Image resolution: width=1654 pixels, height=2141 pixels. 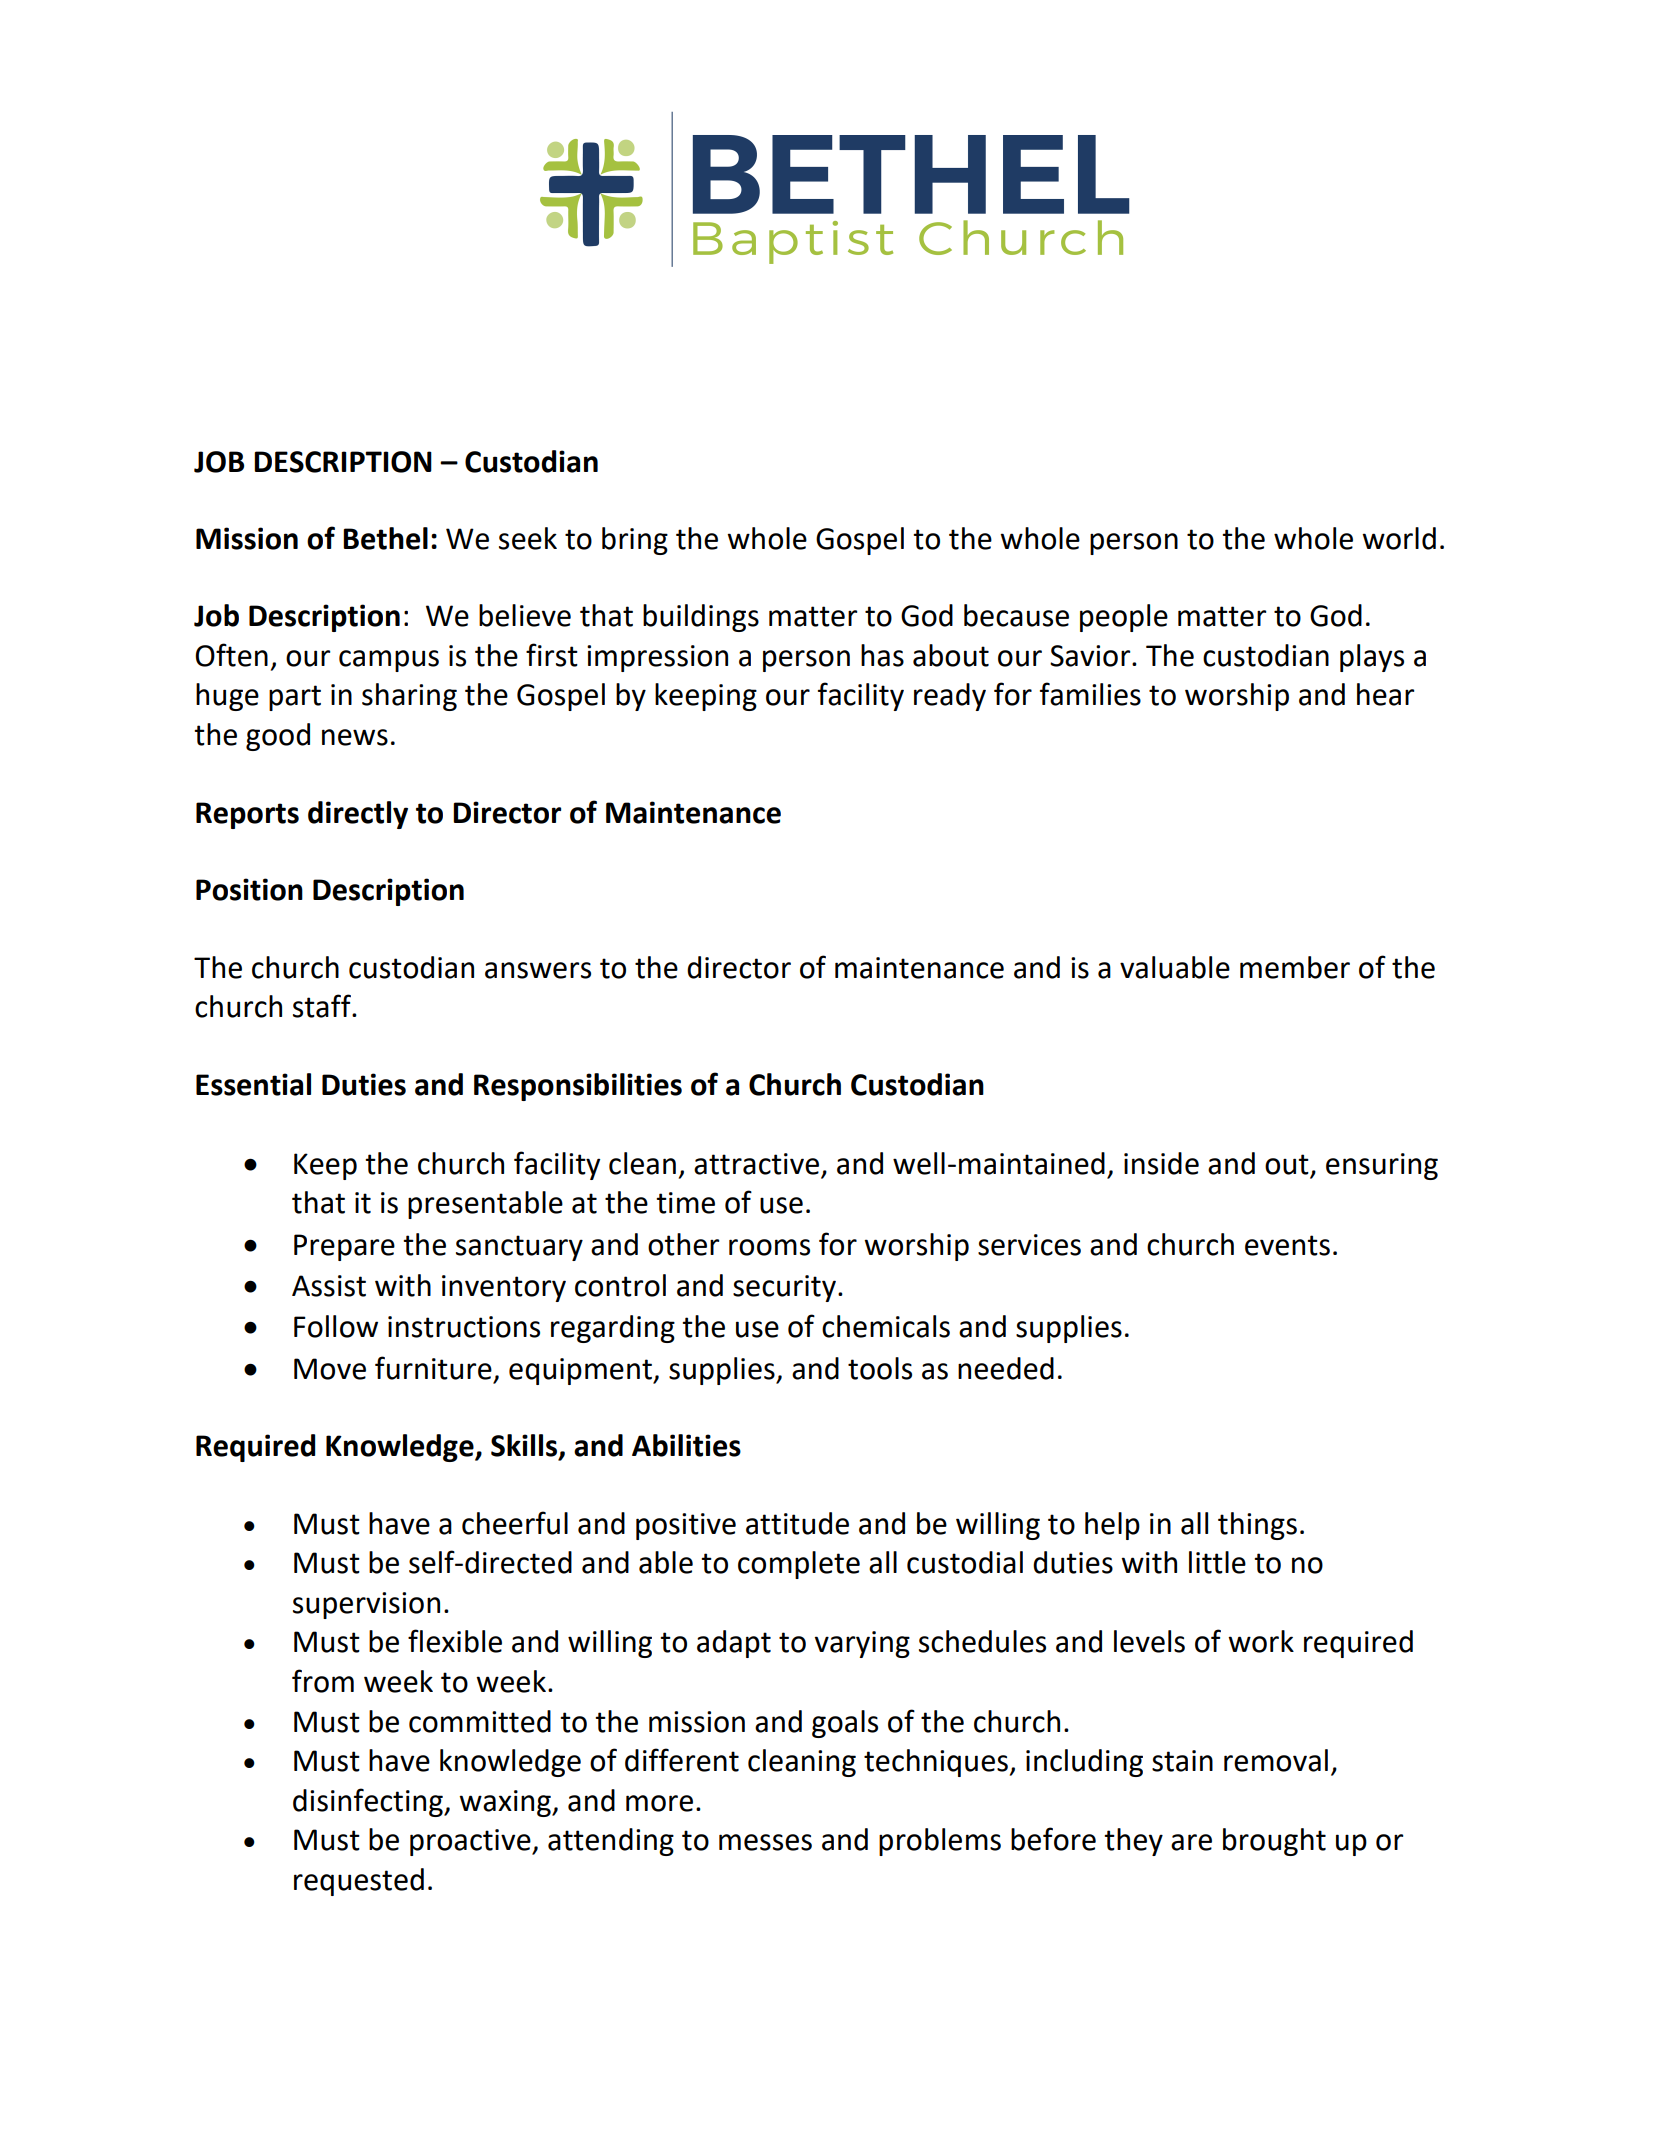 What do you see at coordinates (769, 1247) in the image?
I see `rooms` at bounding box center [769, 1247].
